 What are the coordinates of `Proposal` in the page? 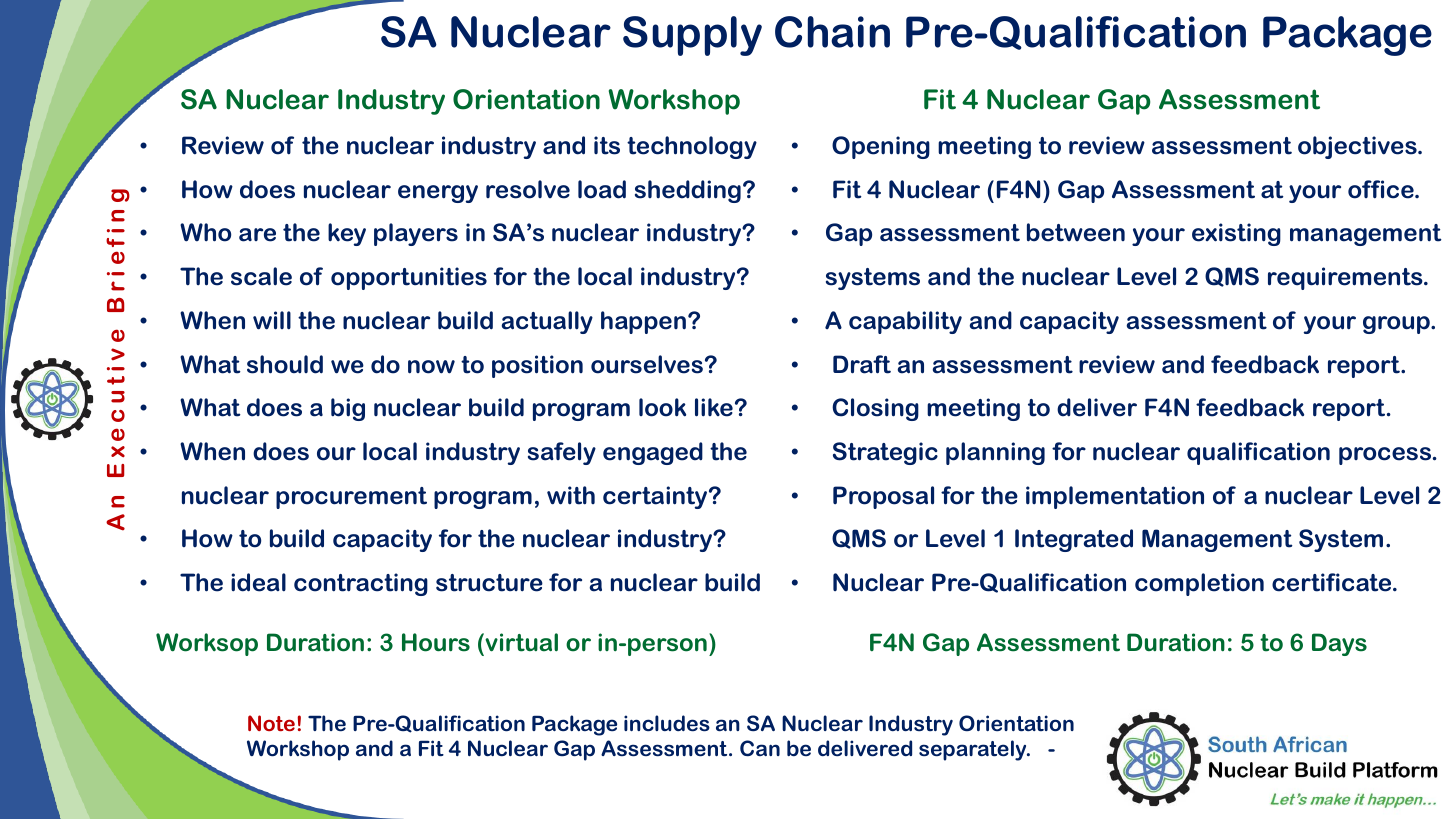 It's located at (883, 497).
